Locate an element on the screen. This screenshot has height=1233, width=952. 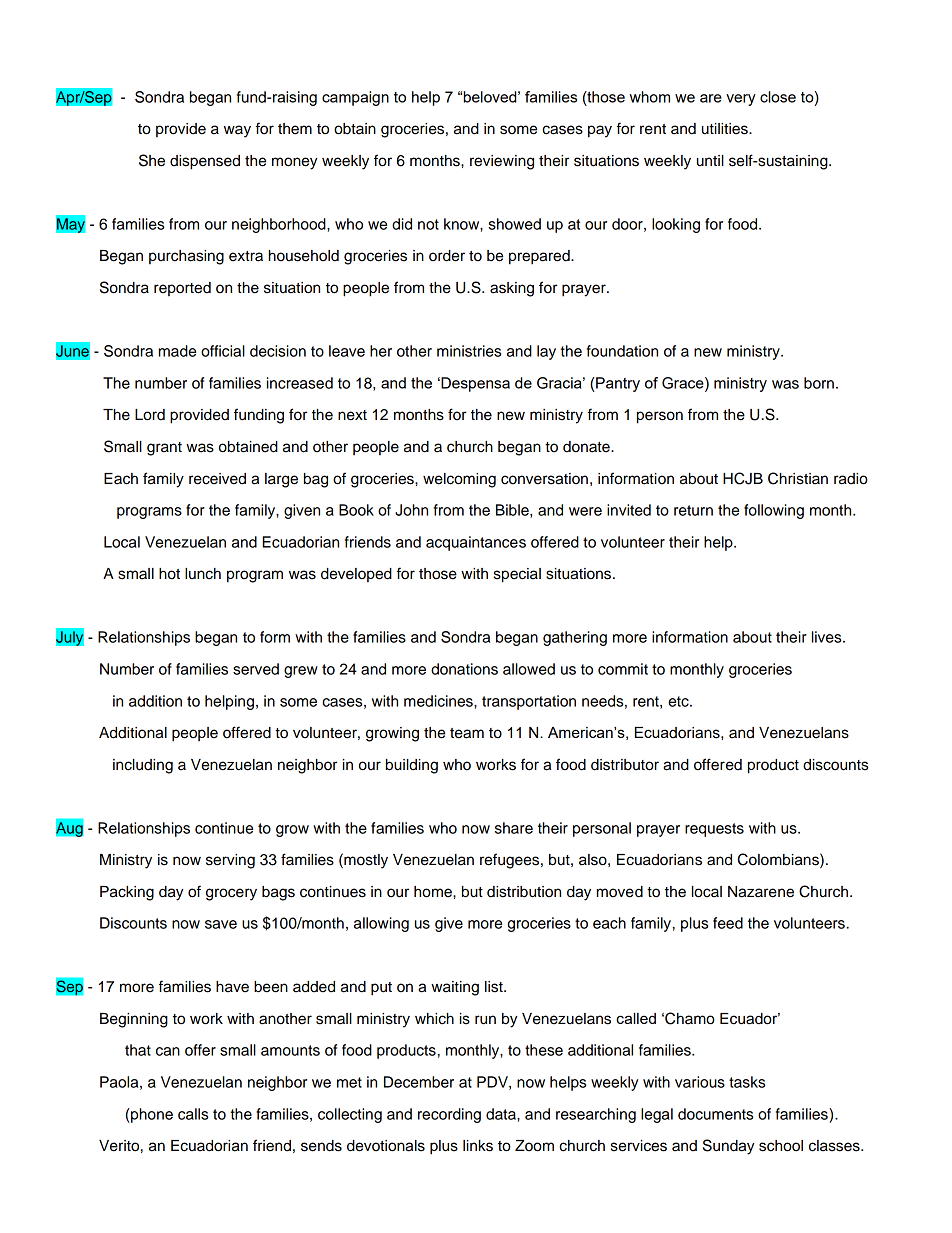
welcoming is located at coordinates (459, 480).
